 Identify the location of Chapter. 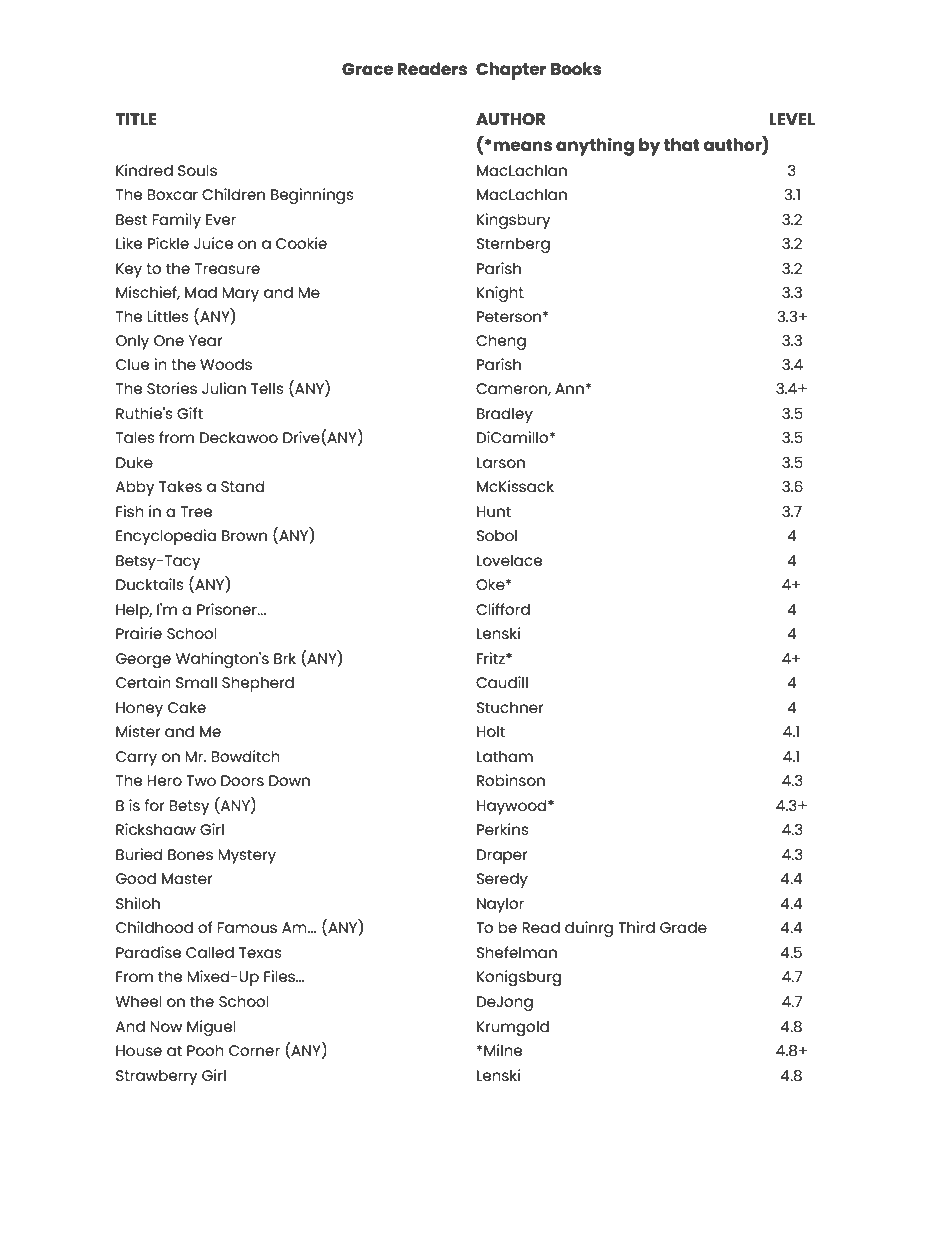
(511, 71).
